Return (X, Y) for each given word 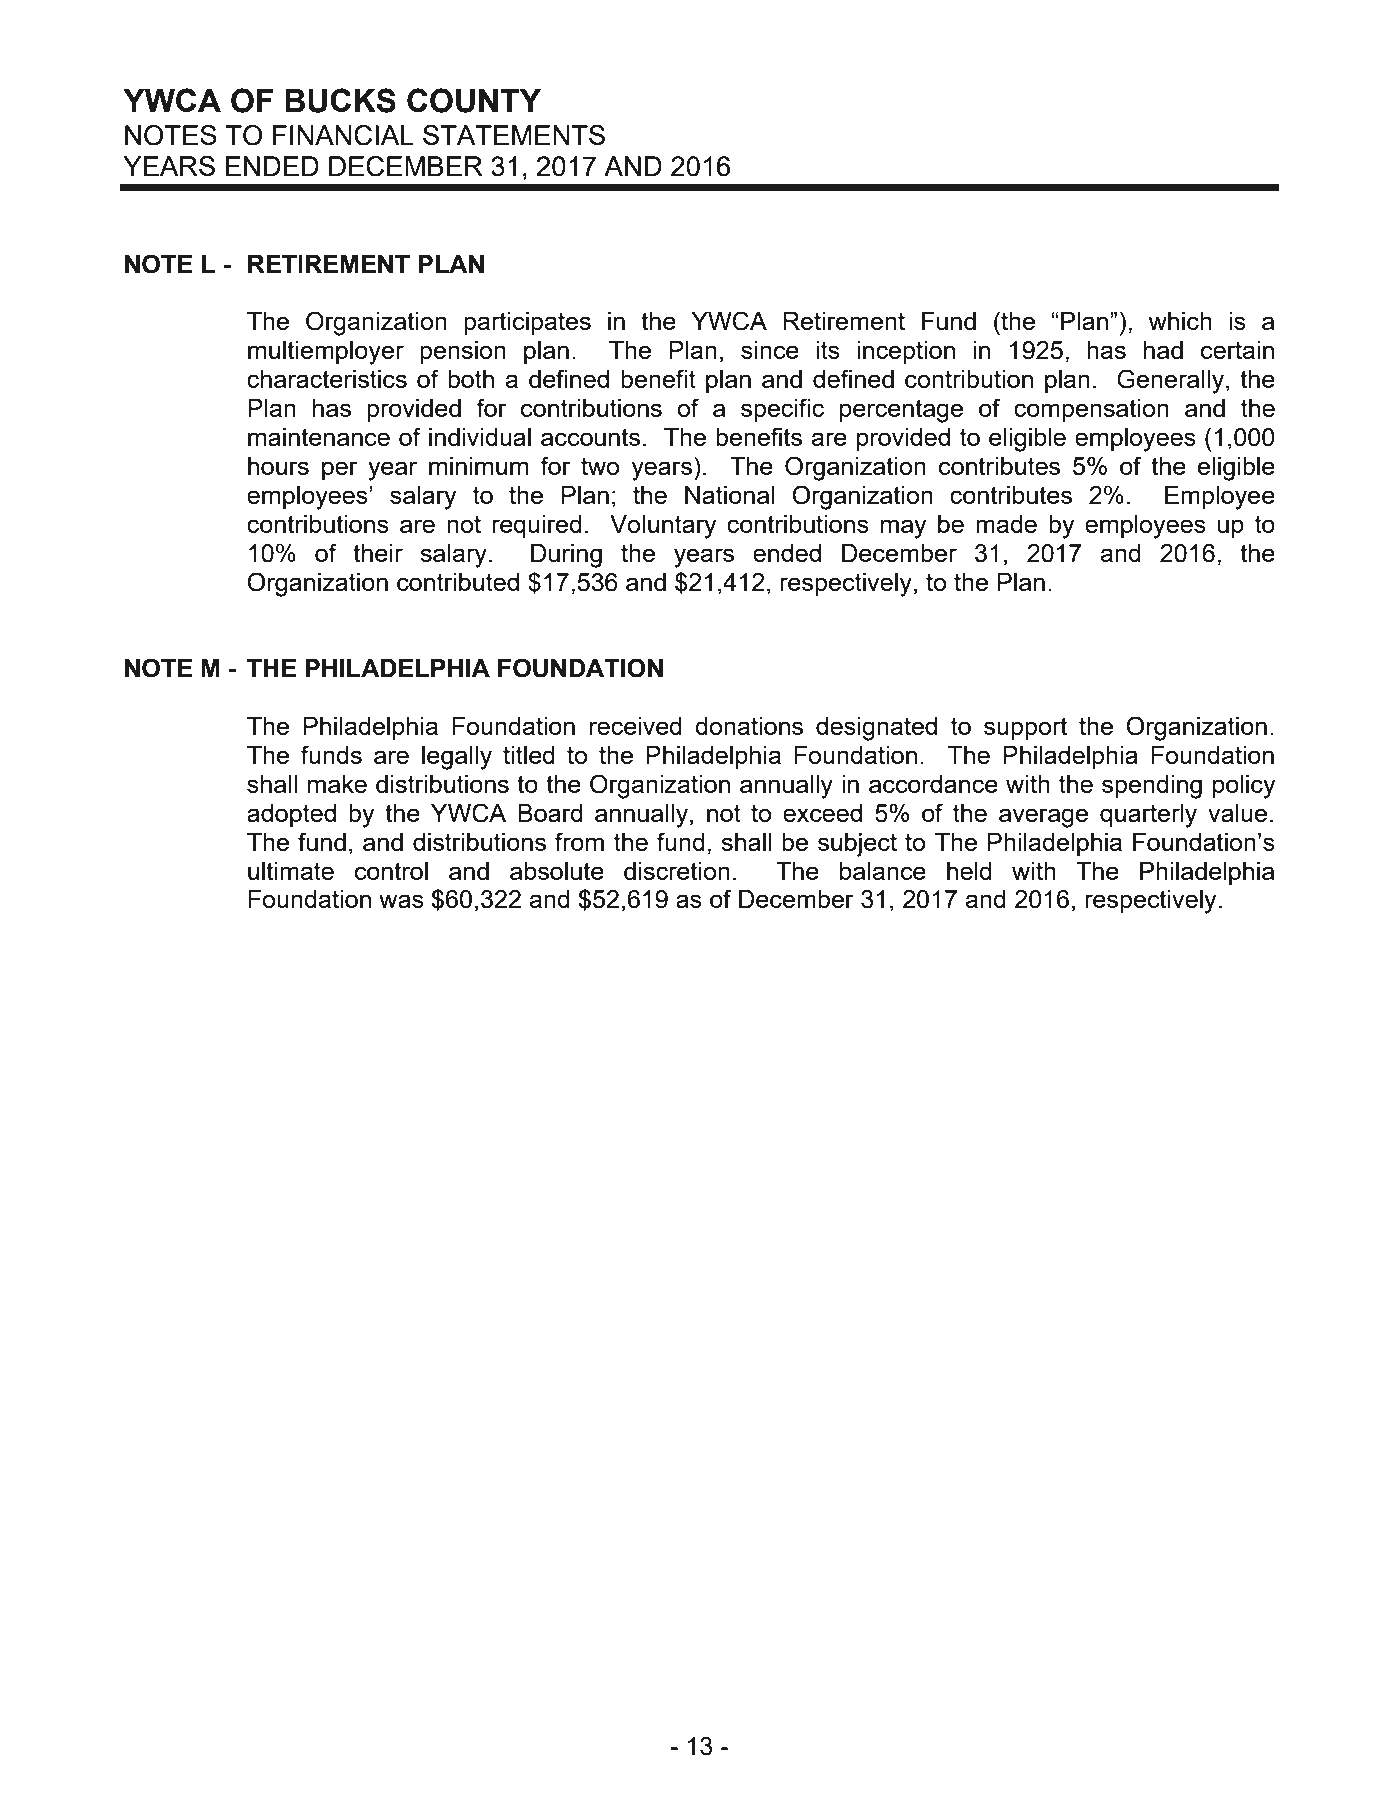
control (391, 871)
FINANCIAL (343, 135)
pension (463, 352)
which (1180, 321)
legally (457, 758)
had (1163, 350)
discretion (677, 871)
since (770, 350)
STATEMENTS (514, 135)
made (1006, 524)
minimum (478, 466)
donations (749, 726)
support (1025, 728)
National (730, 495)
